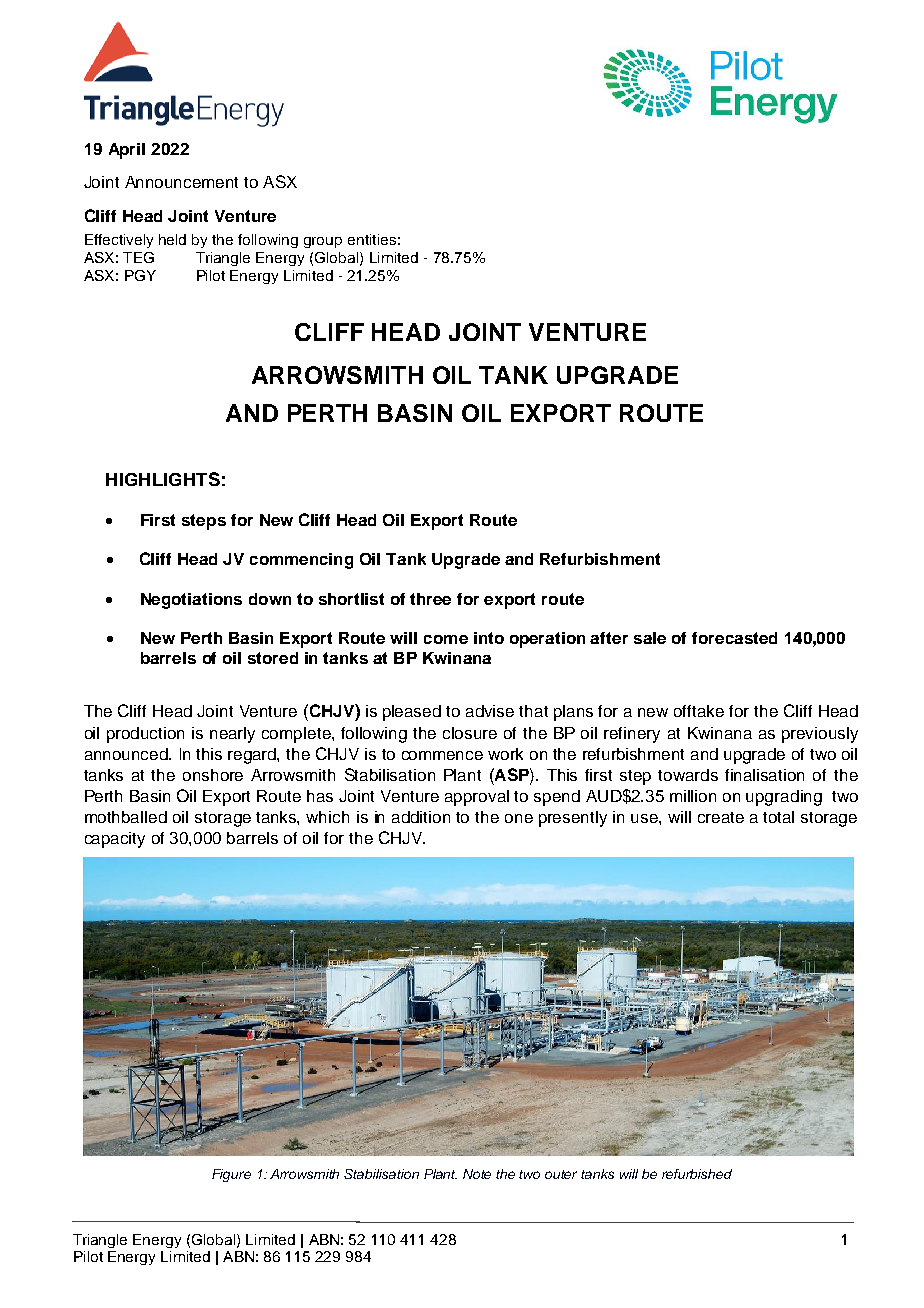  What do you see at coordinates (231, 1175) in the screenshot?
I see `Figure` at bounding box center [231, 1175].
